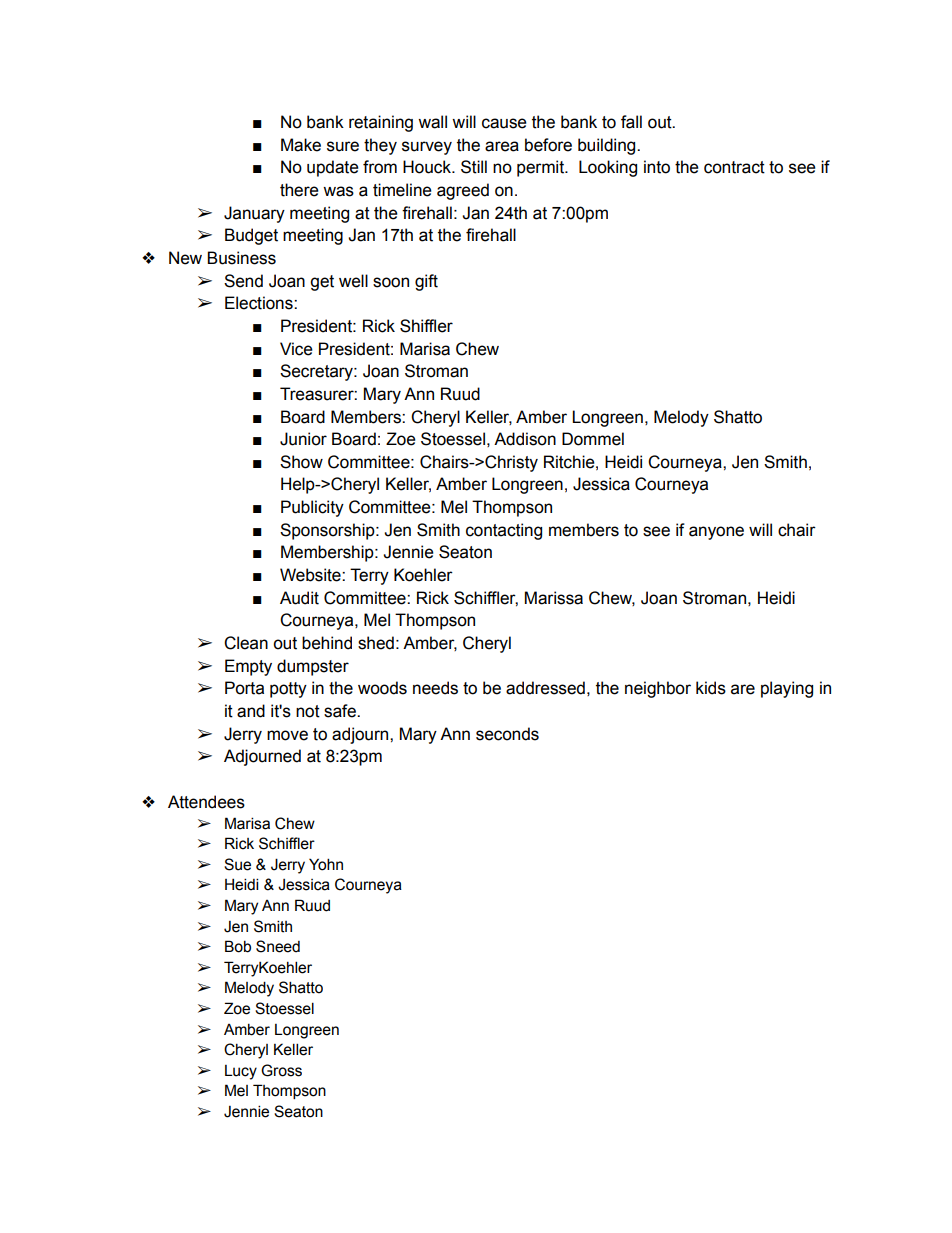  Describe the element at coordinates (301, 462) in the screenshot. I see `Show` at that location.
